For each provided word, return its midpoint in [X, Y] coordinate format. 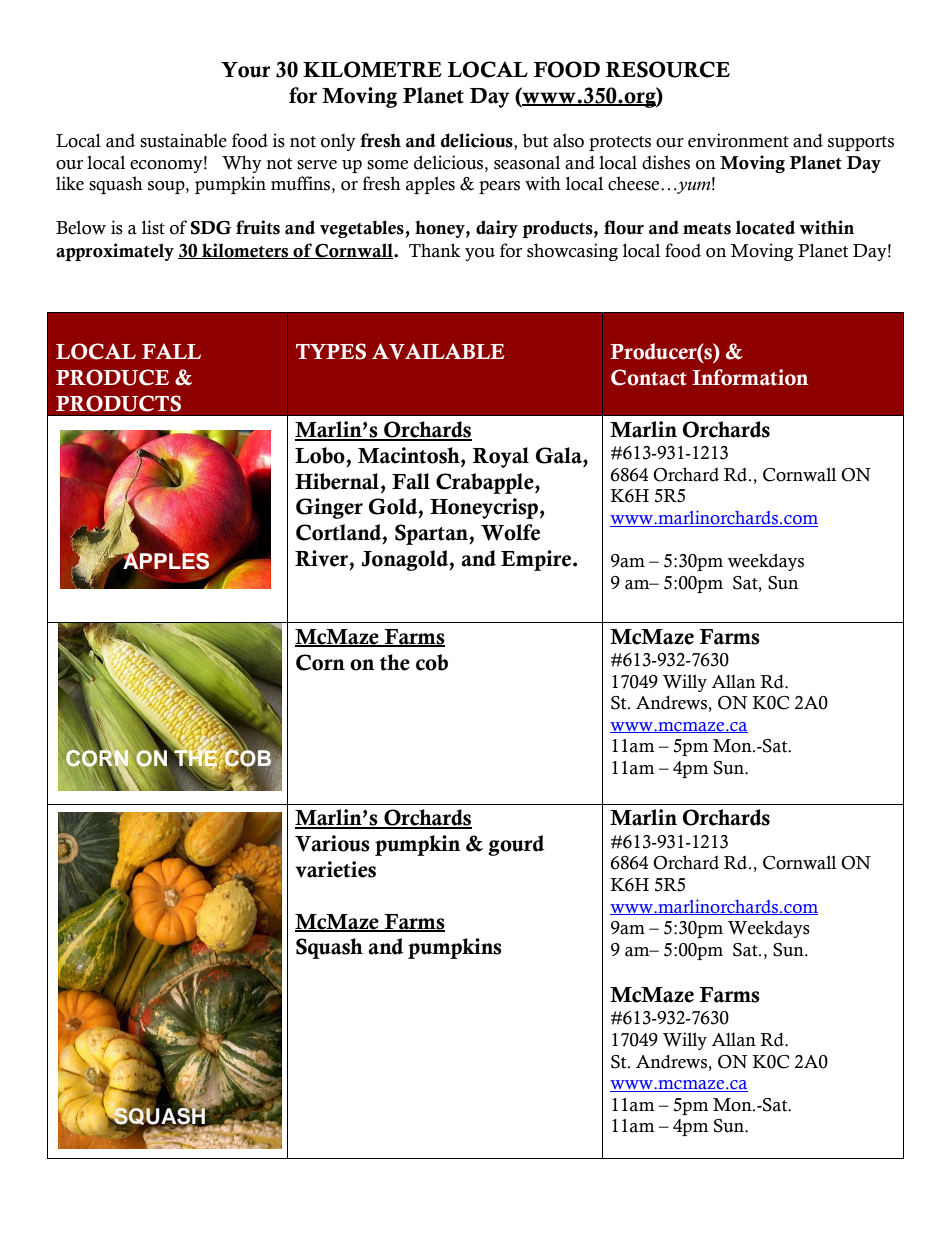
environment [738, 140]
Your [246, 70]
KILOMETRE [372, 69]
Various [332, 843]
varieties [335, 869]
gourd [516, 845]
